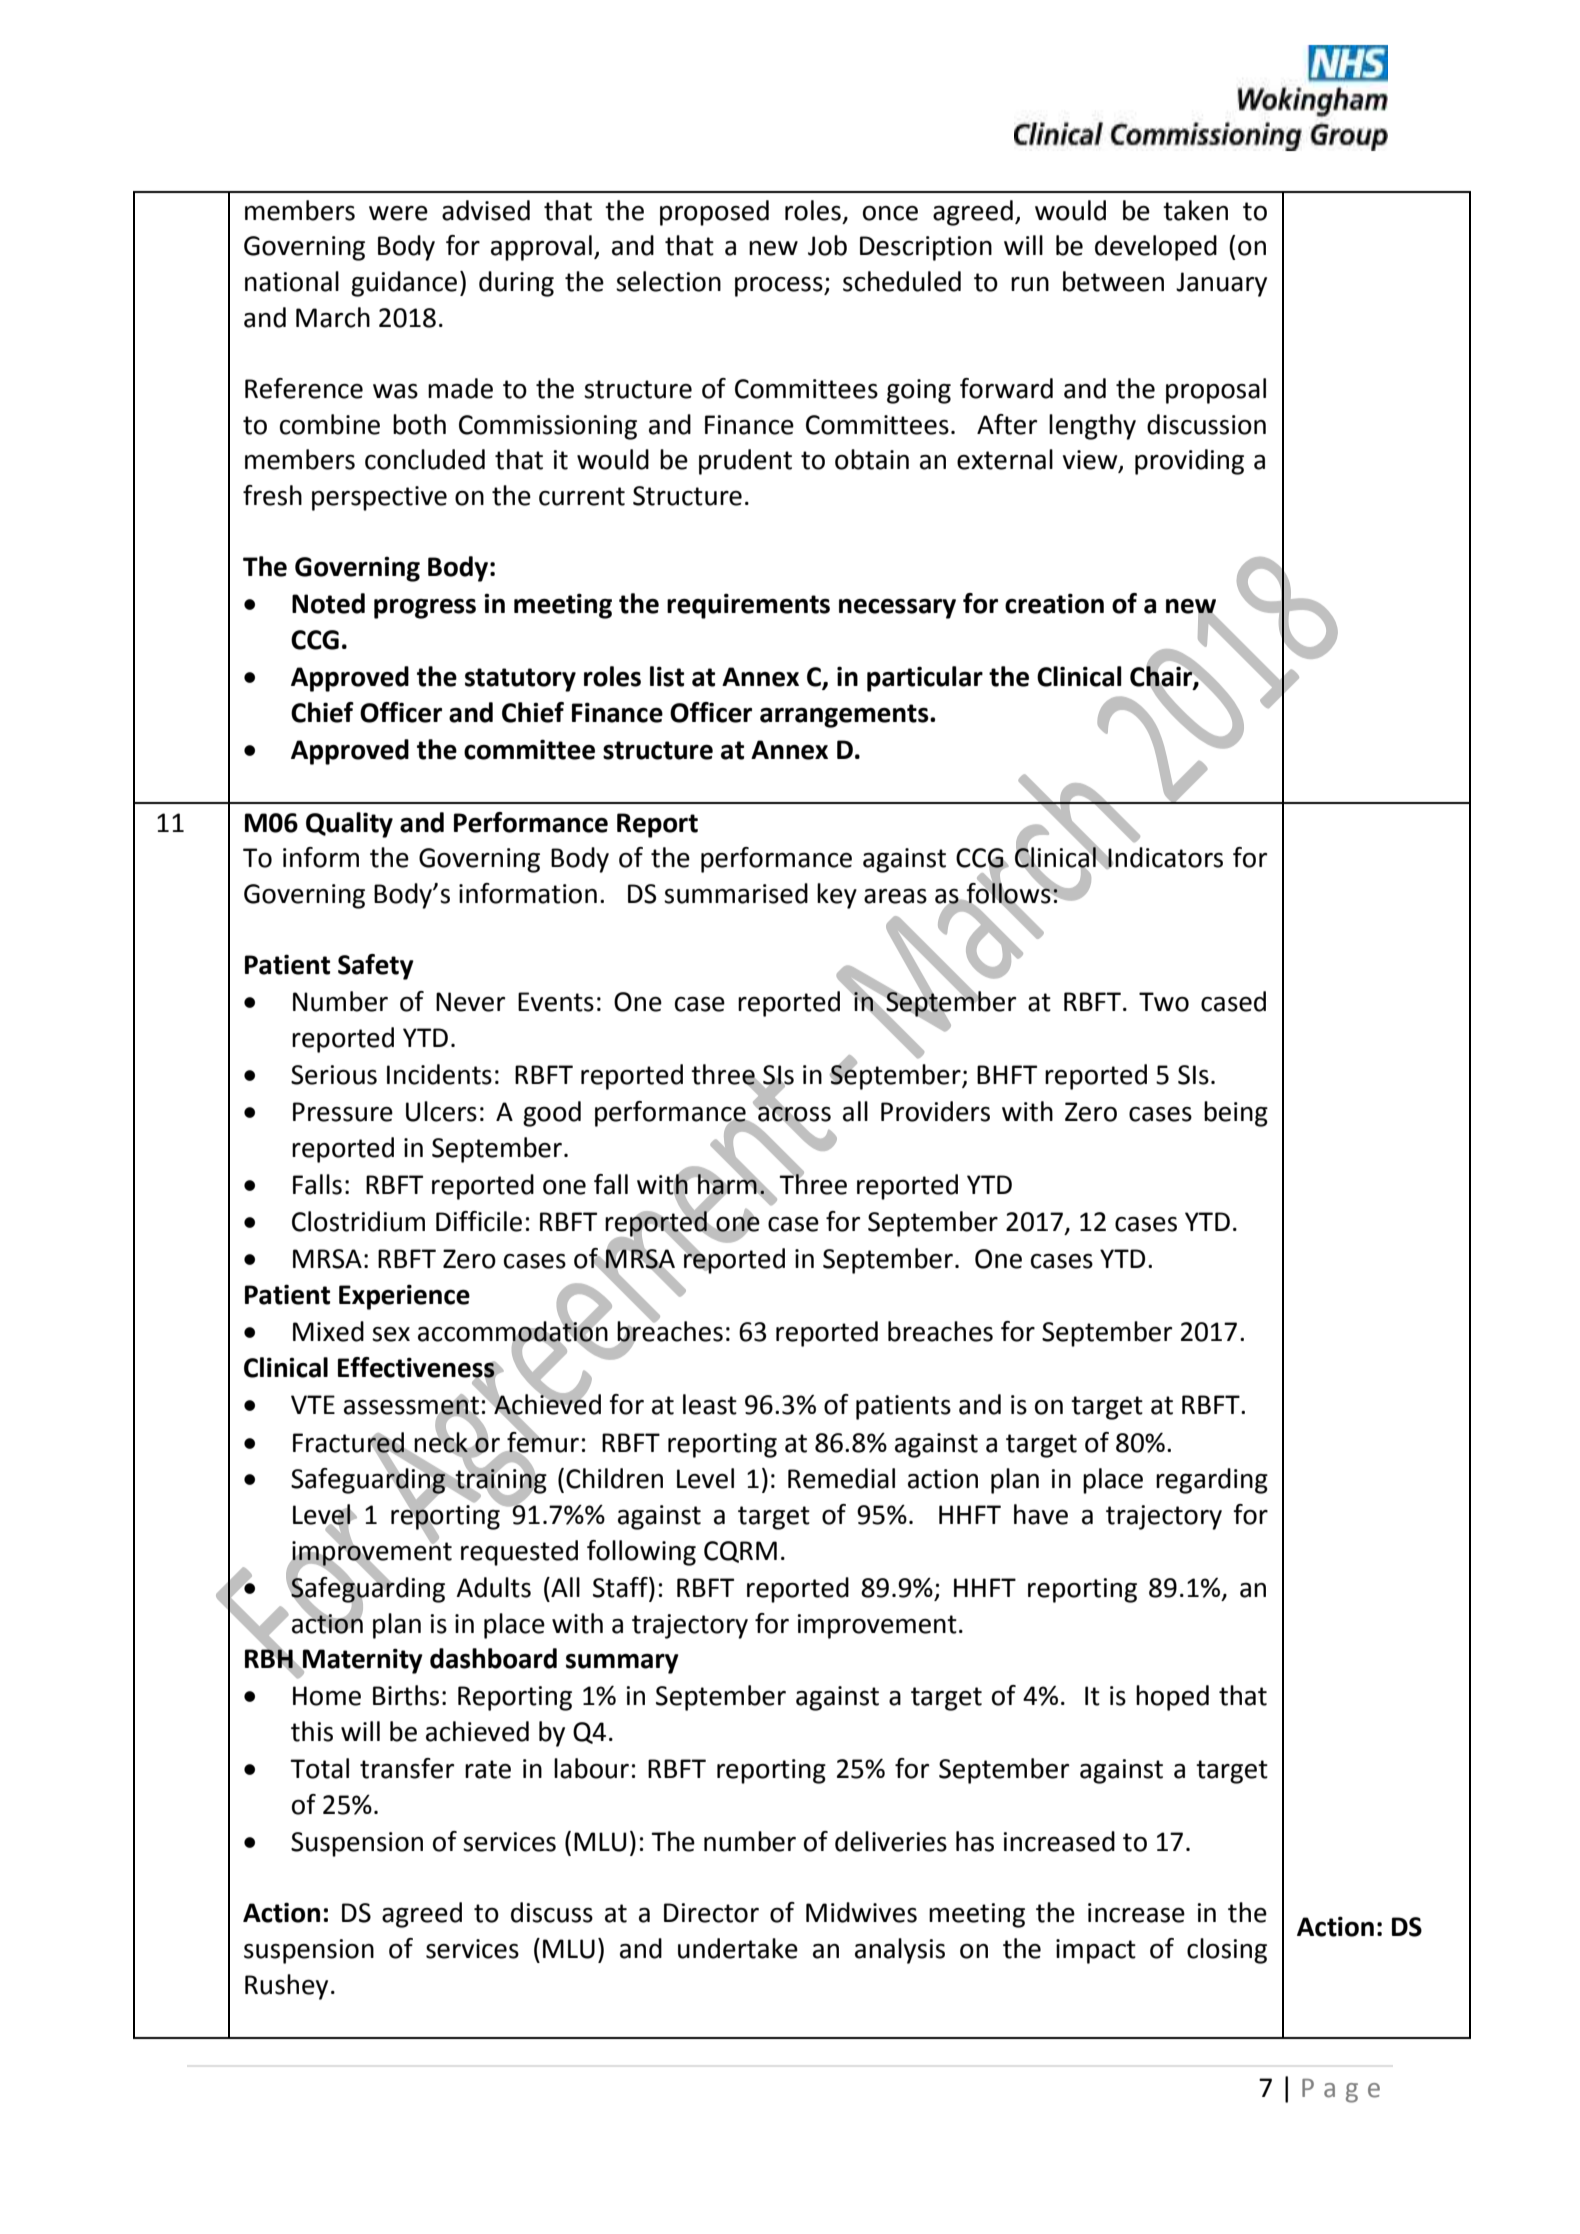 The image size is (1580, 2234). What do you see at coordinates (404, 284) in the document?
I see `guidance` at bounding box center [404, 284].
